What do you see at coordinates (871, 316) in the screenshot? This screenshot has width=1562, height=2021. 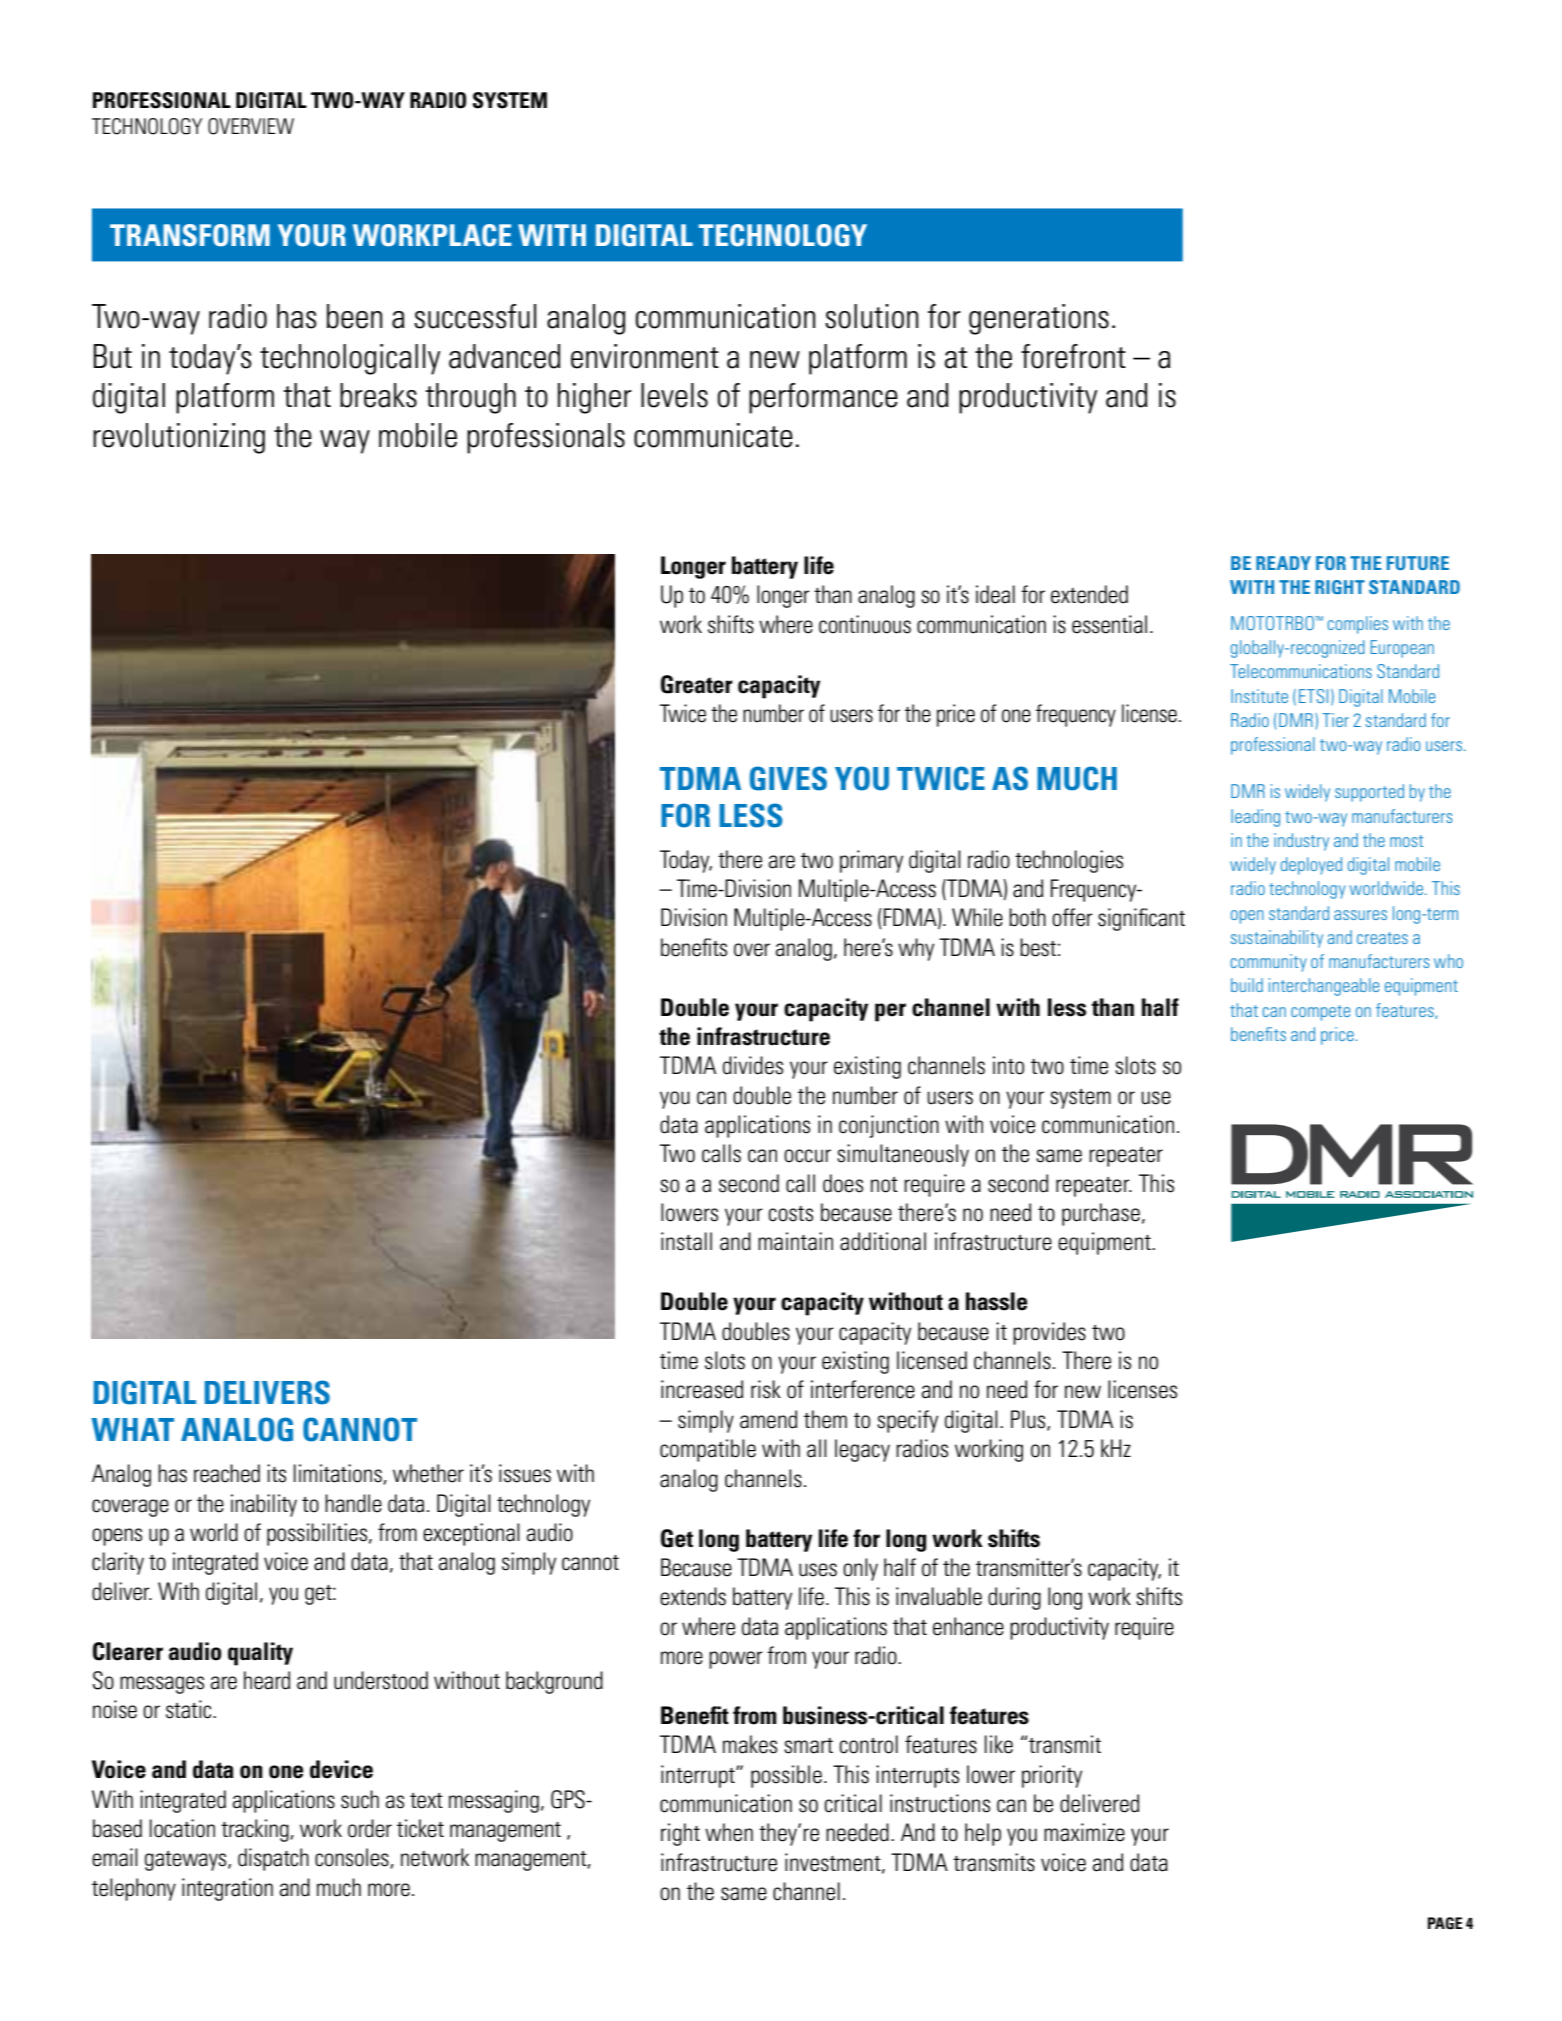 I see `solution` at bounding box center [871, 316].
